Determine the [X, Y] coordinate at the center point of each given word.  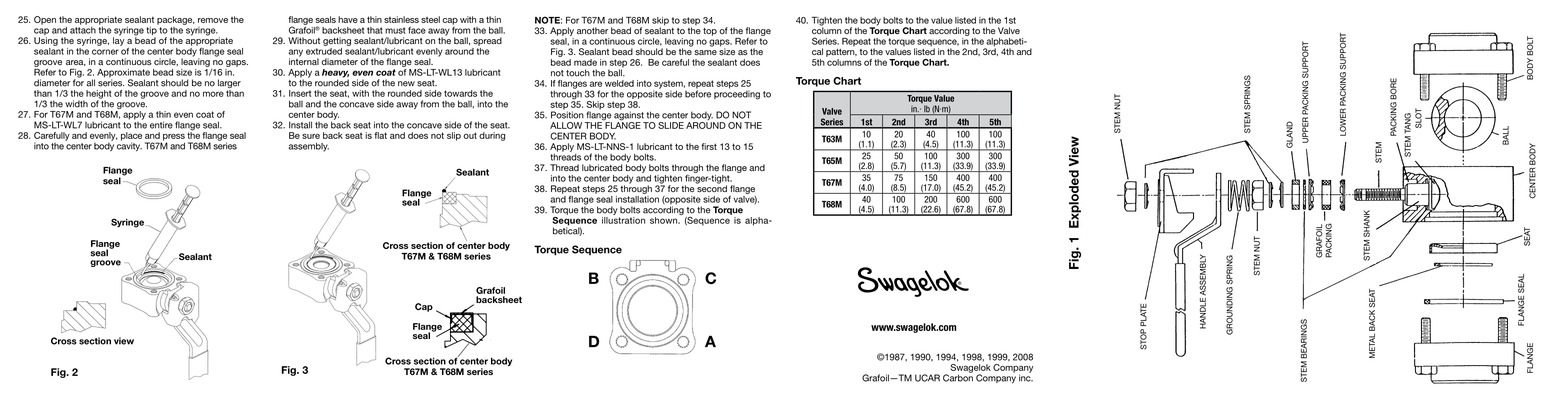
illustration [623, 220]
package [176, 20]
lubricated [602, 167]
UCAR [927, 378]
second [711, 188]
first [709, 146]
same [705, 53]
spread [487, 41]
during [492, 136]
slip [454, 136]
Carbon [958, 377]
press [173, 138]
